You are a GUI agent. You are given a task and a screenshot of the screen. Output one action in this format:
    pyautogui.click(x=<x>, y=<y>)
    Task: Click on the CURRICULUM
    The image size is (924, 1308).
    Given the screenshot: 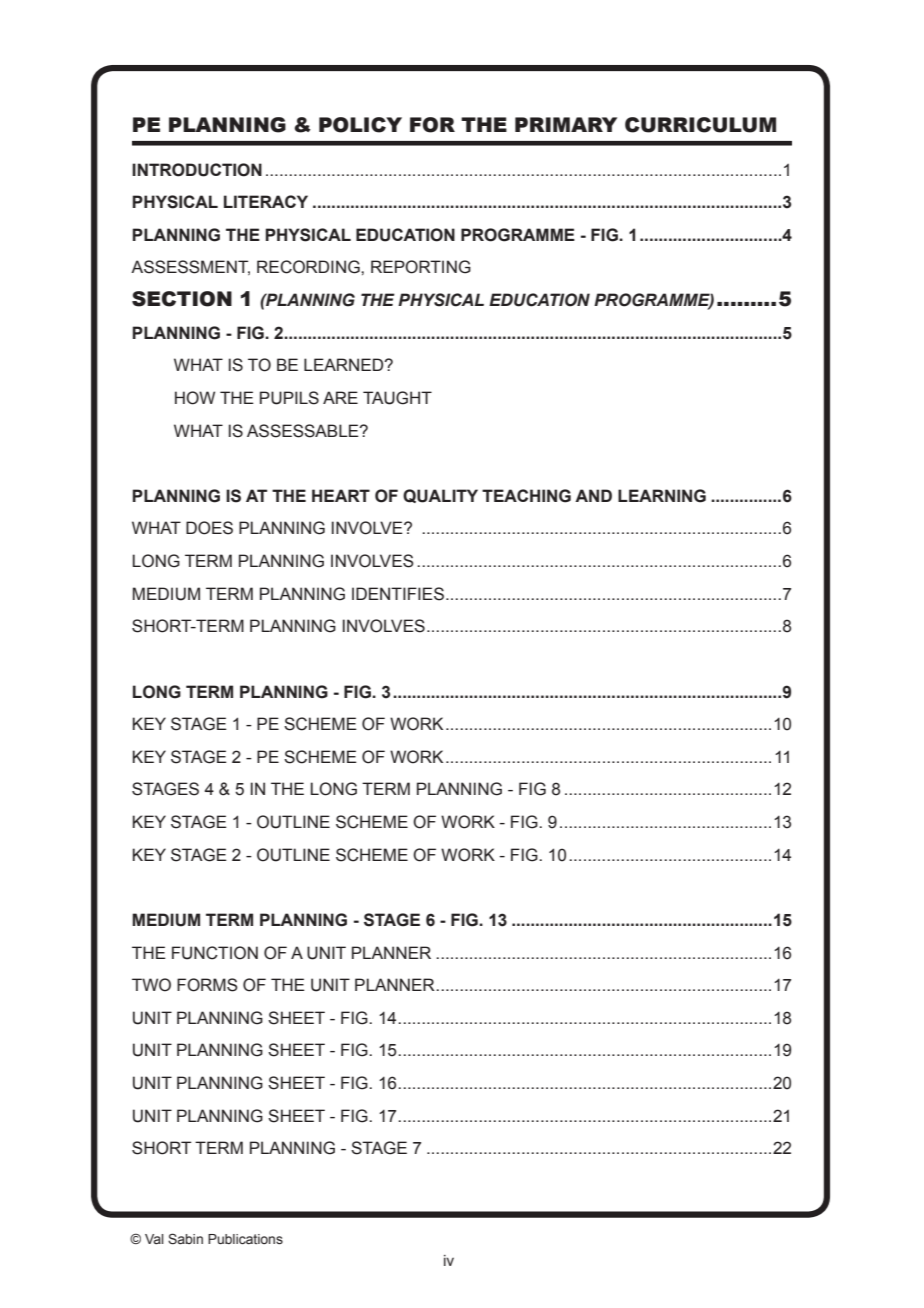 What is the action you would take?
    pyautogui.click(x=700, y=125)
